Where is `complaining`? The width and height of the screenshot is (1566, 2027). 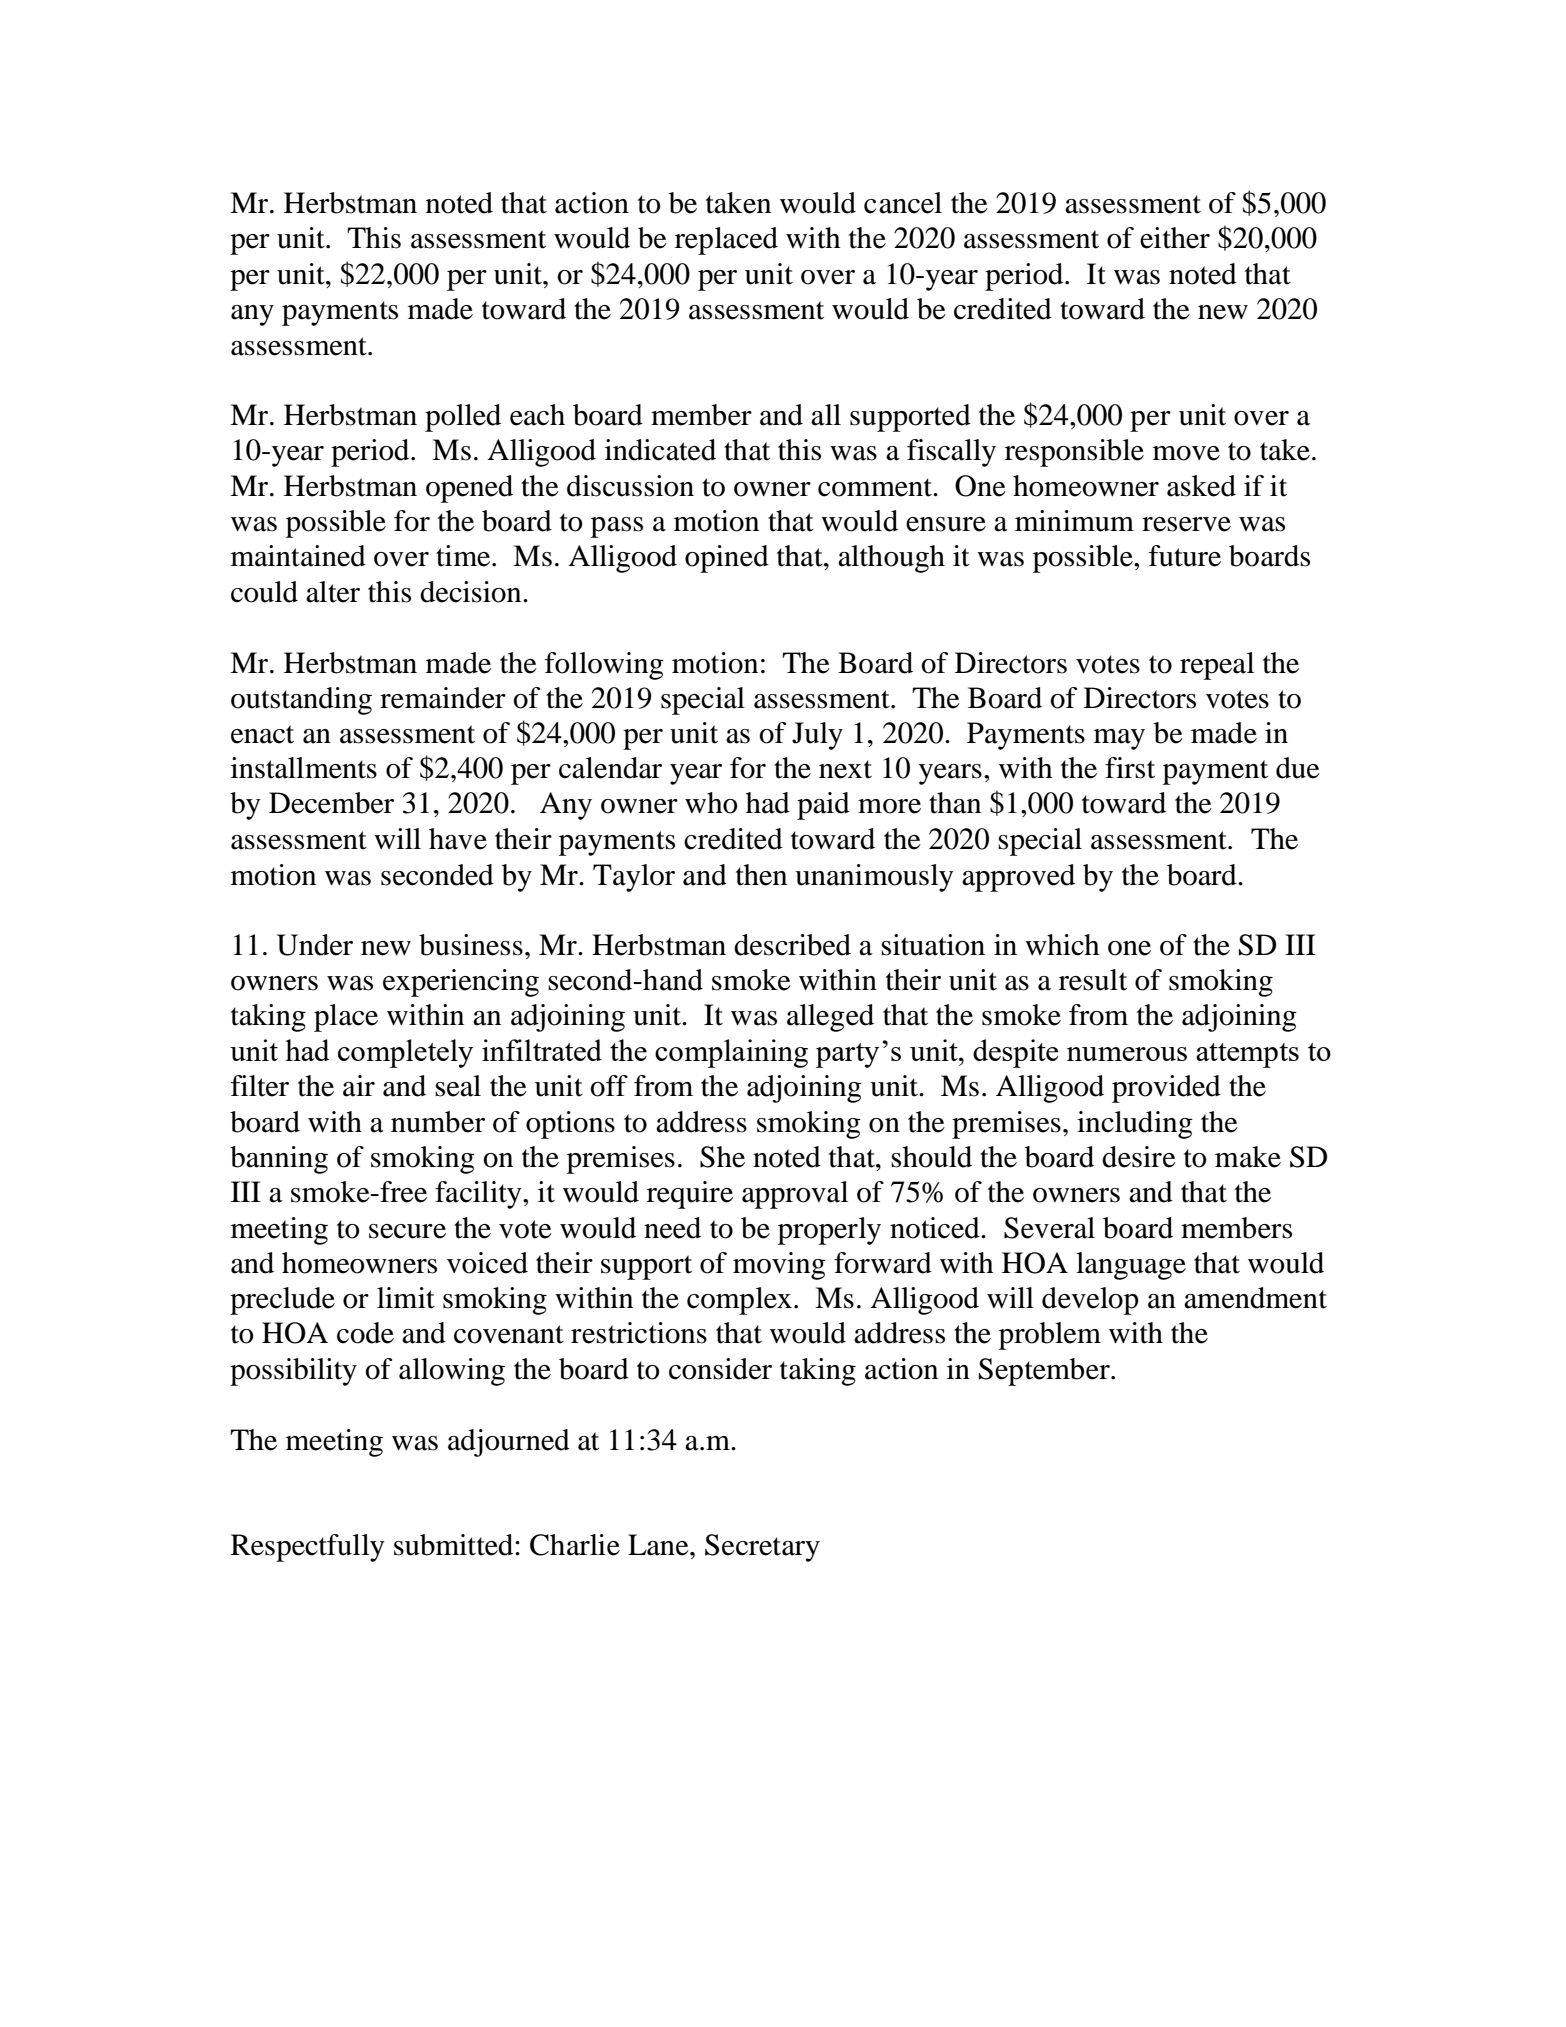 complaining is located at coordinates (731, 1053).
